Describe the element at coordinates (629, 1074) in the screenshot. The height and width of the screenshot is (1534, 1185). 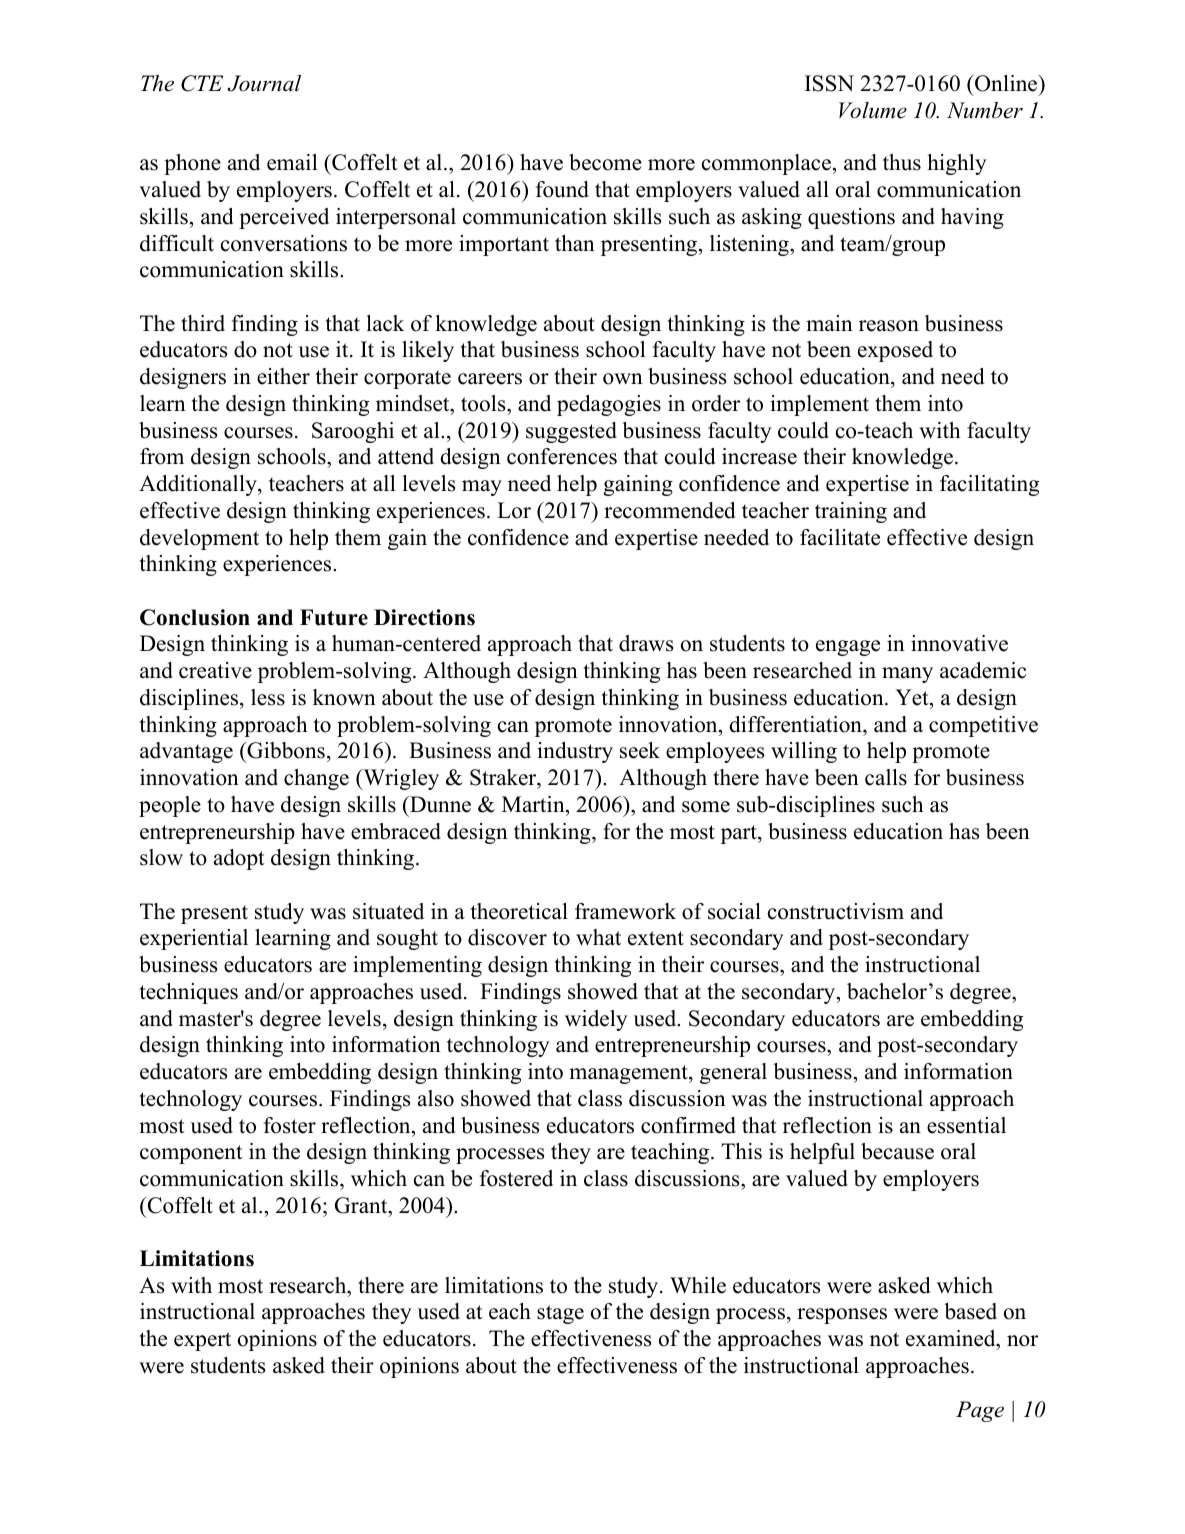
I see `management` at that location.
